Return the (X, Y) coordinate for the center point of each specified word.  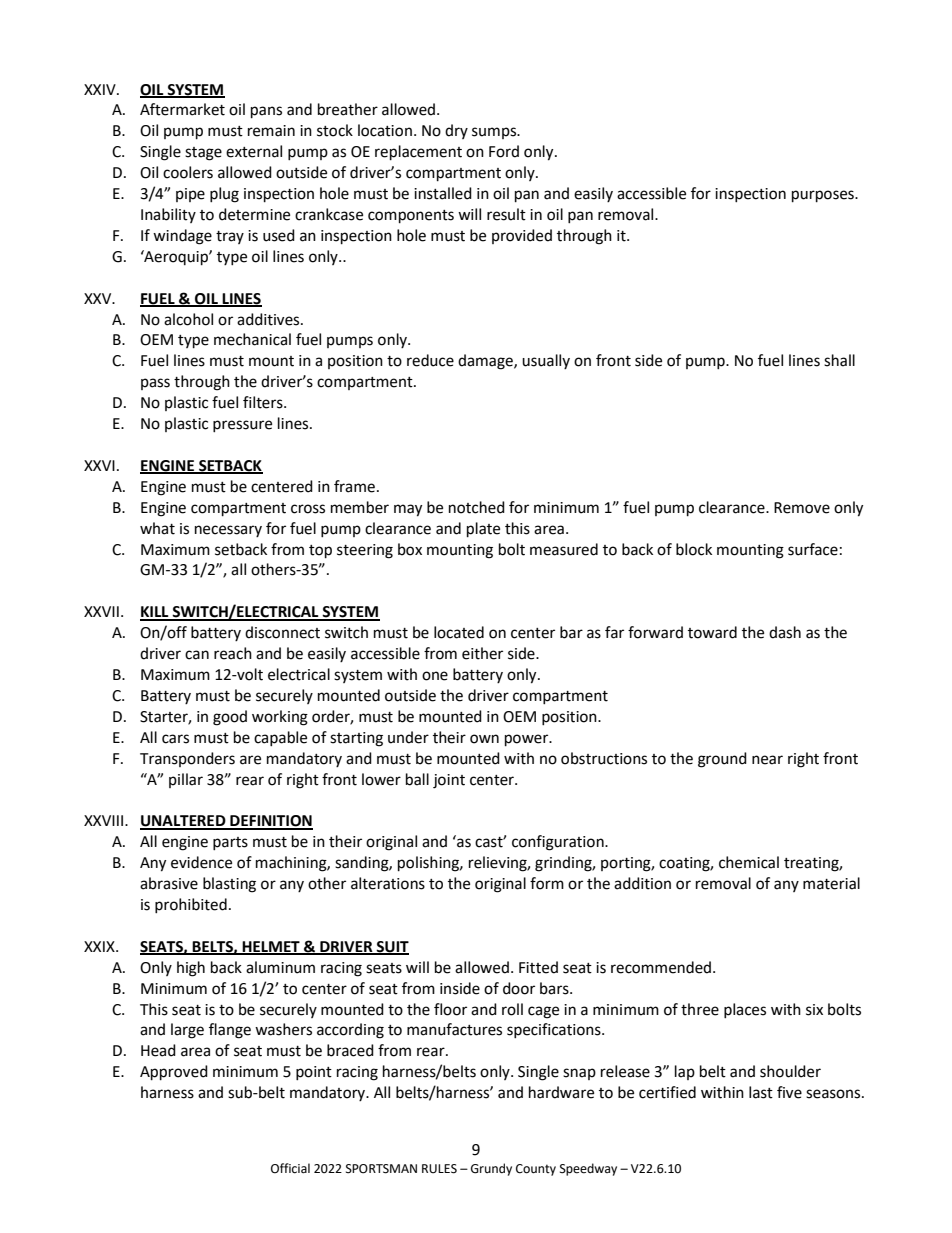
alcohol (188, 319)
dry (456, 131)
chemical (749, 862)
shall (839, 360)
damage (486, 362)
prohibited (191, 905)
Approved (174, 1073)
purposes (824, 196)
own (484, 739)
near (767, 760)
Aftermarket (182, 109)
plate (483, 530)
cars (175, 739)
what (157, 528)
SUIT (392, 947)
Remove (802, 508)
